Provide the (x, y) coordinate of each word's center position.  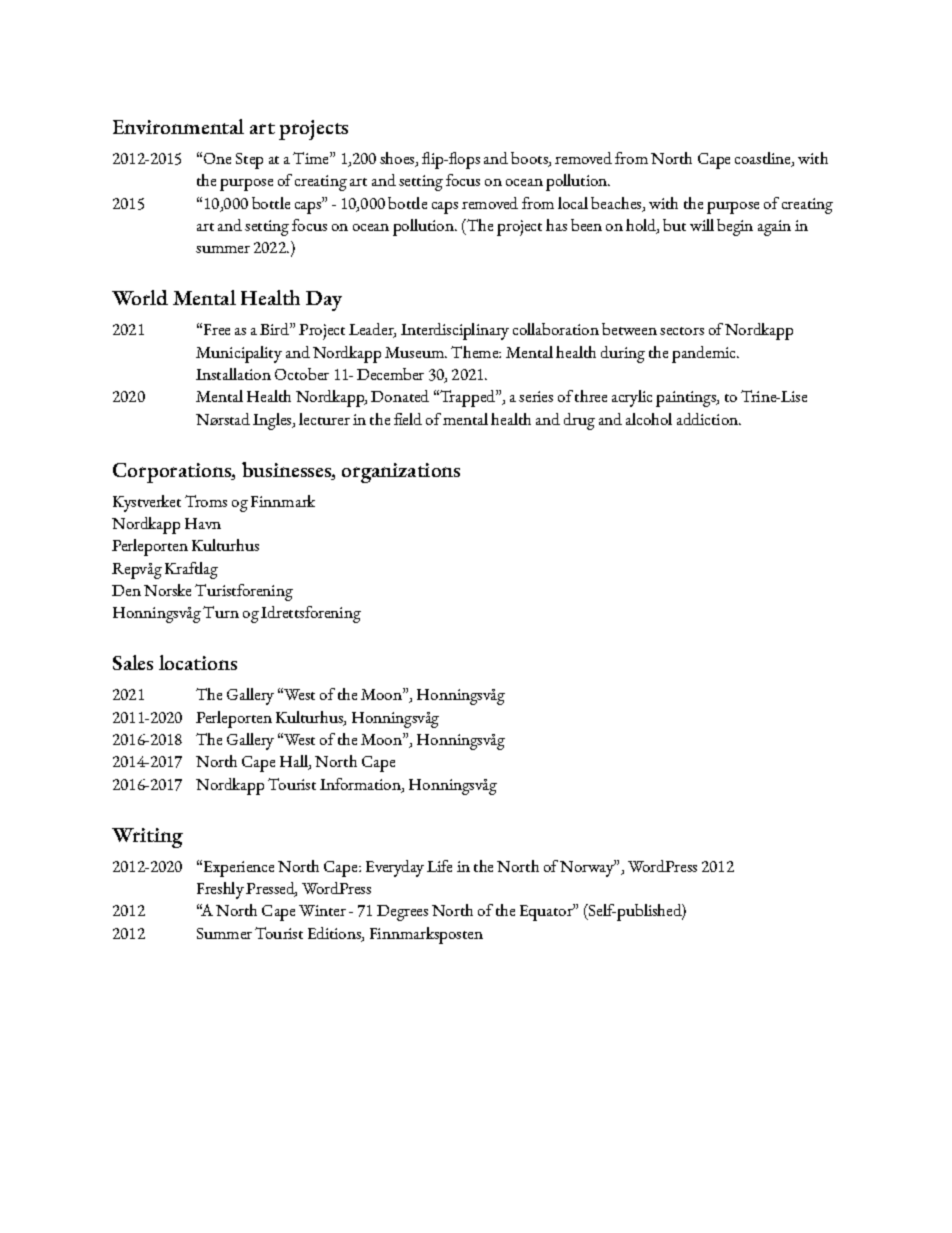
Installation (233, 374)
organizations (401, 473)
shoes (398, 159)
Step (249, 161)
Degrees (402, 913)
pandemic (705, 354)
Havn (203, 523)
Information (361, 785)
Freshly (220, 890)
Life (439, 866)
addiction (708, 419)
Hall (295, 762)
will (702, 225)
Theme (475, 352)
